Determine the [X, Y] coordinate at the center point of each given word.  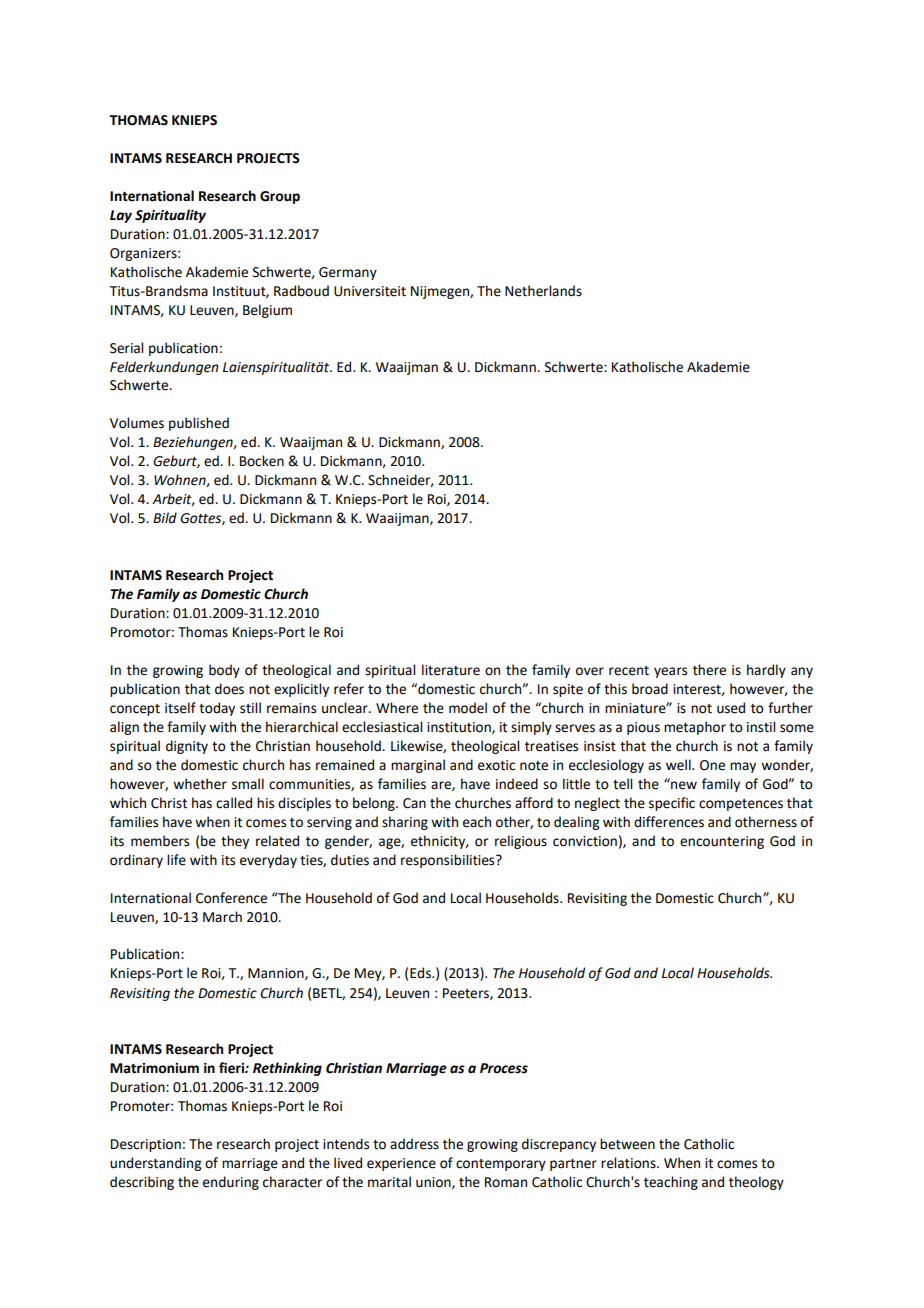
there [709, 670]
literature [451, 670]
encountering [722, 842]
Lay [121, 216]
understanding [155, 1164]
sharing [405, 823]
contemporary [501, 1165]
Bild [165, 517]
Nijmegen [441, 292]
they [235, 842]
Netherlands [543, 291]
